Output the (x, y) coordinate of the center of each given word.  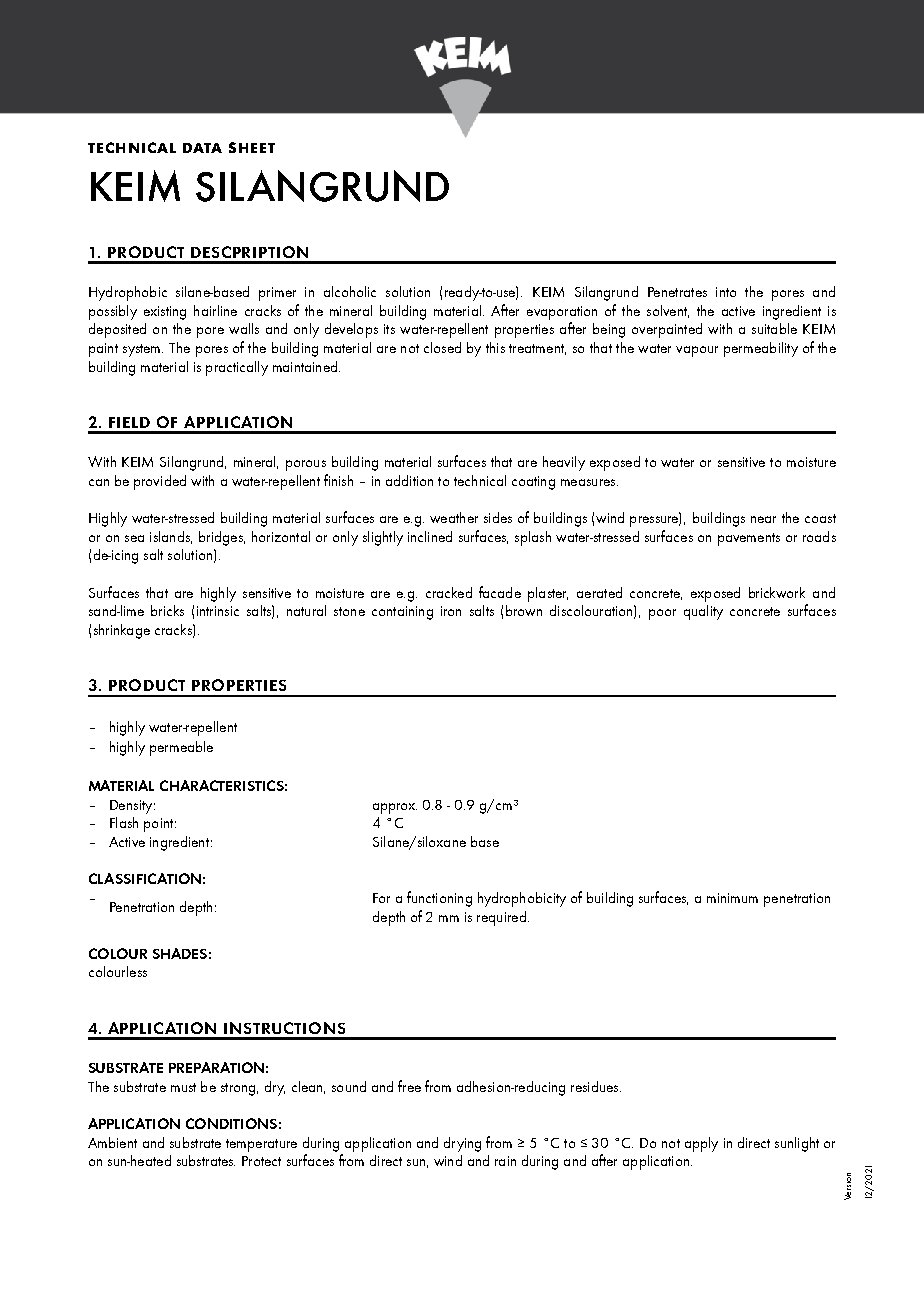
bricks (167, 610)
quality (703, 612)
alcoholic (350, 291)
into (726, 292)
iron (451, 611)
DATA (202, 148)
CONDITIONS (231, 1123)
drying (462, 1144)
